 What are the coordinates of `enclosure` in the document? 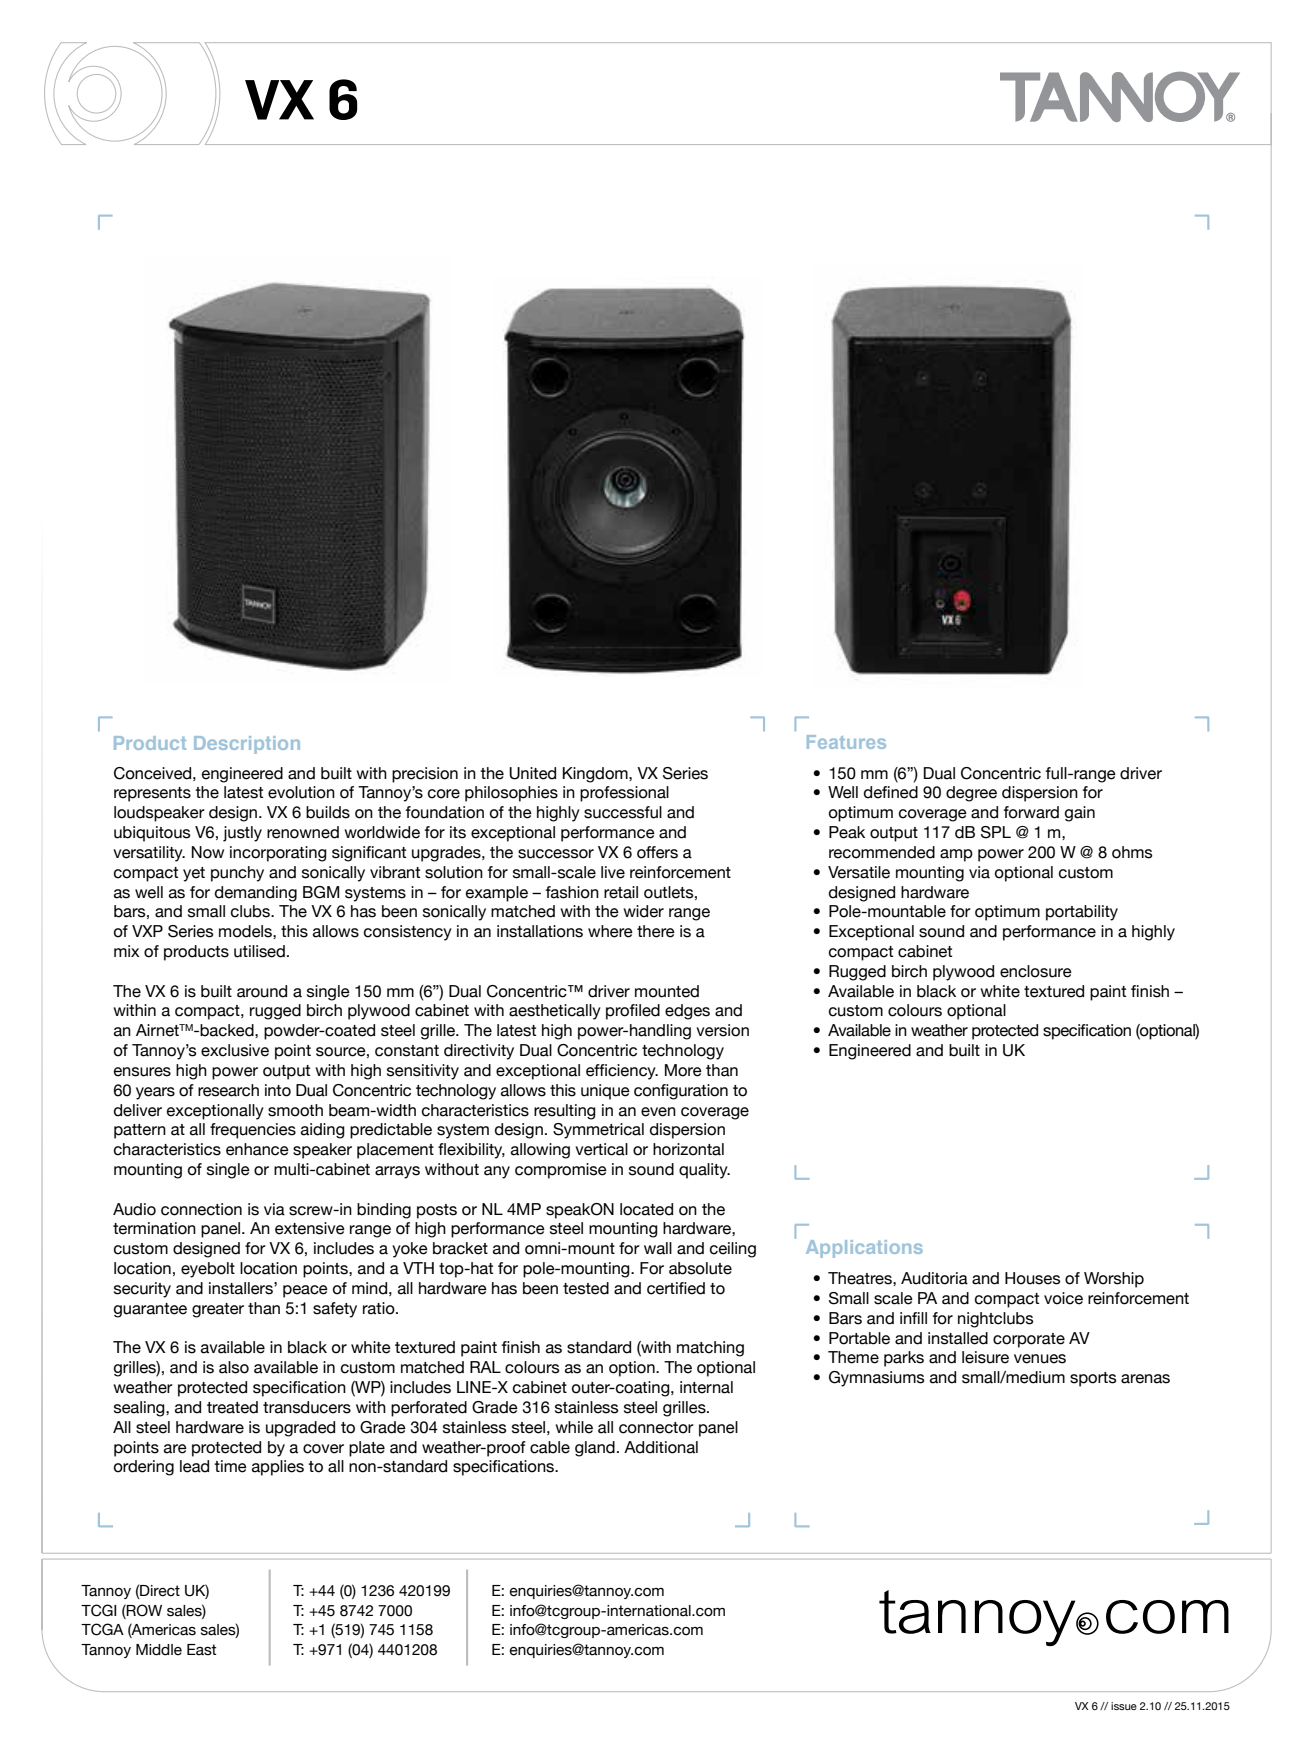 It's located at (1036, 971).
